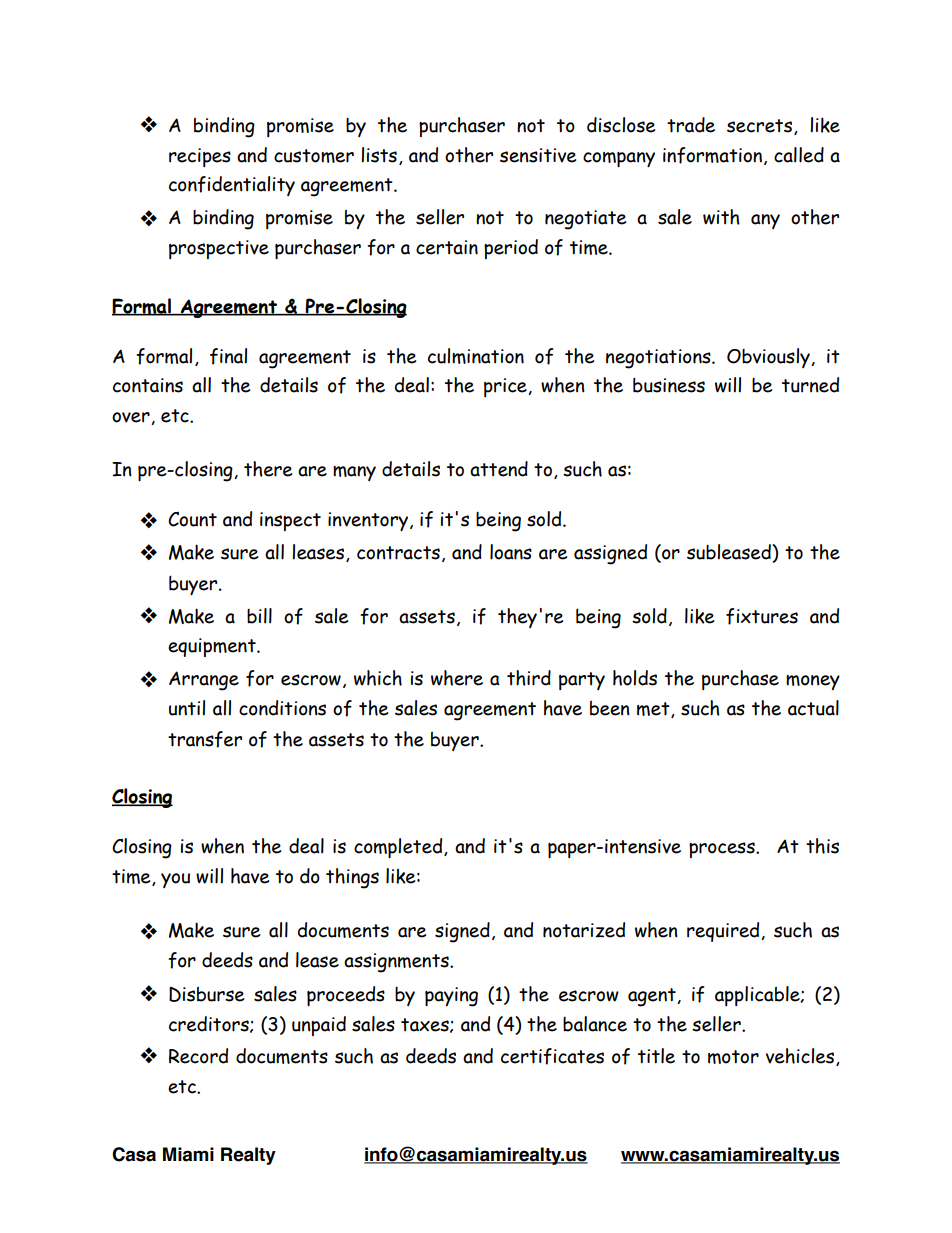 This screenshot has height=1233, width=952. What do you see at coordinates (761, 127) in the screenshot?
I see `secrets` at bounding box center [761, 127].
